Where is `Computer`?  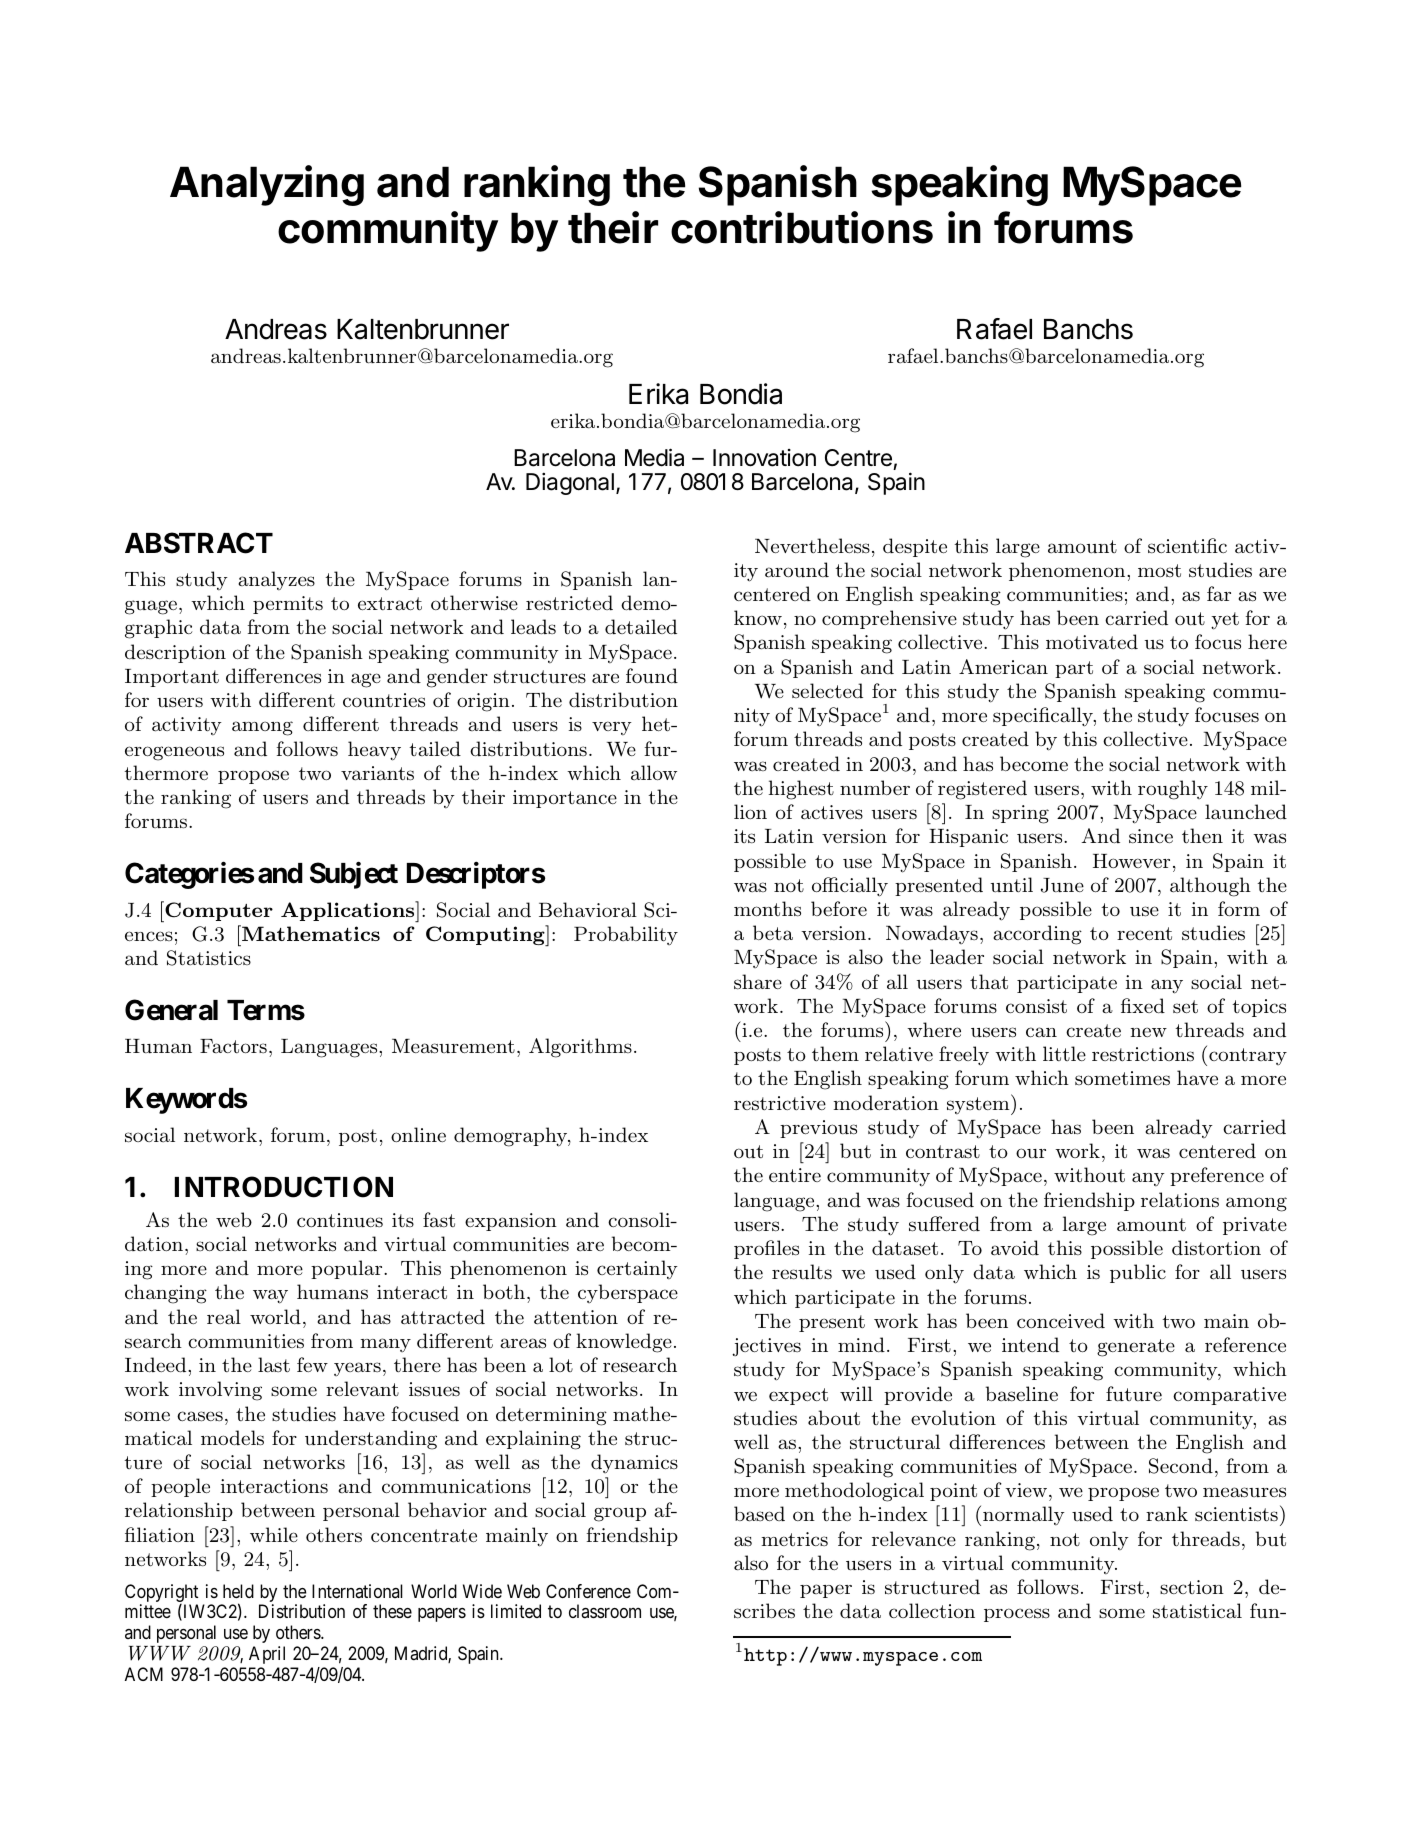
Computer is located at coordinates (218, 911).
